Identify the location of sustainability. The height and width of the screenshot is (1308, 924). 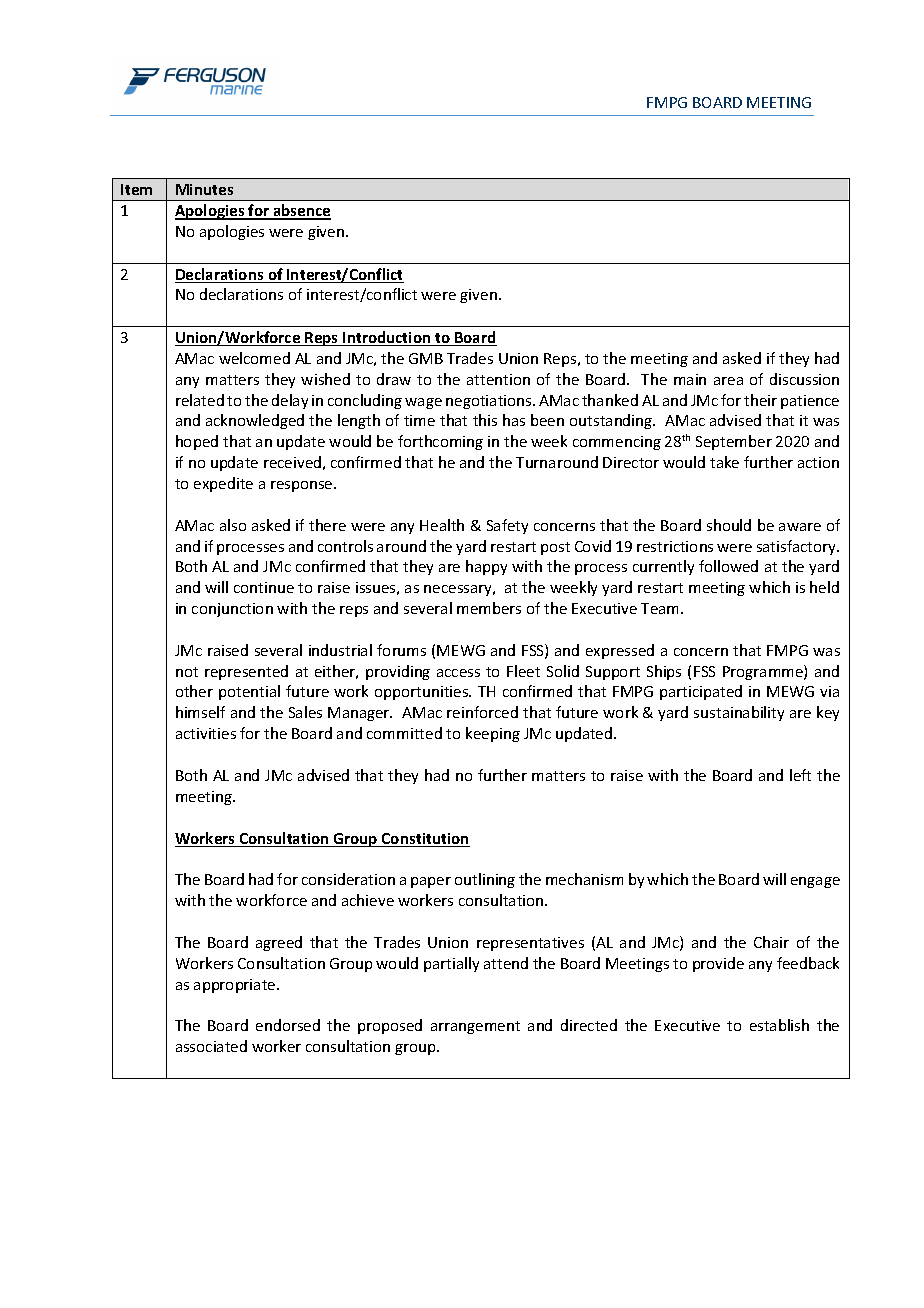
(739, 713).
